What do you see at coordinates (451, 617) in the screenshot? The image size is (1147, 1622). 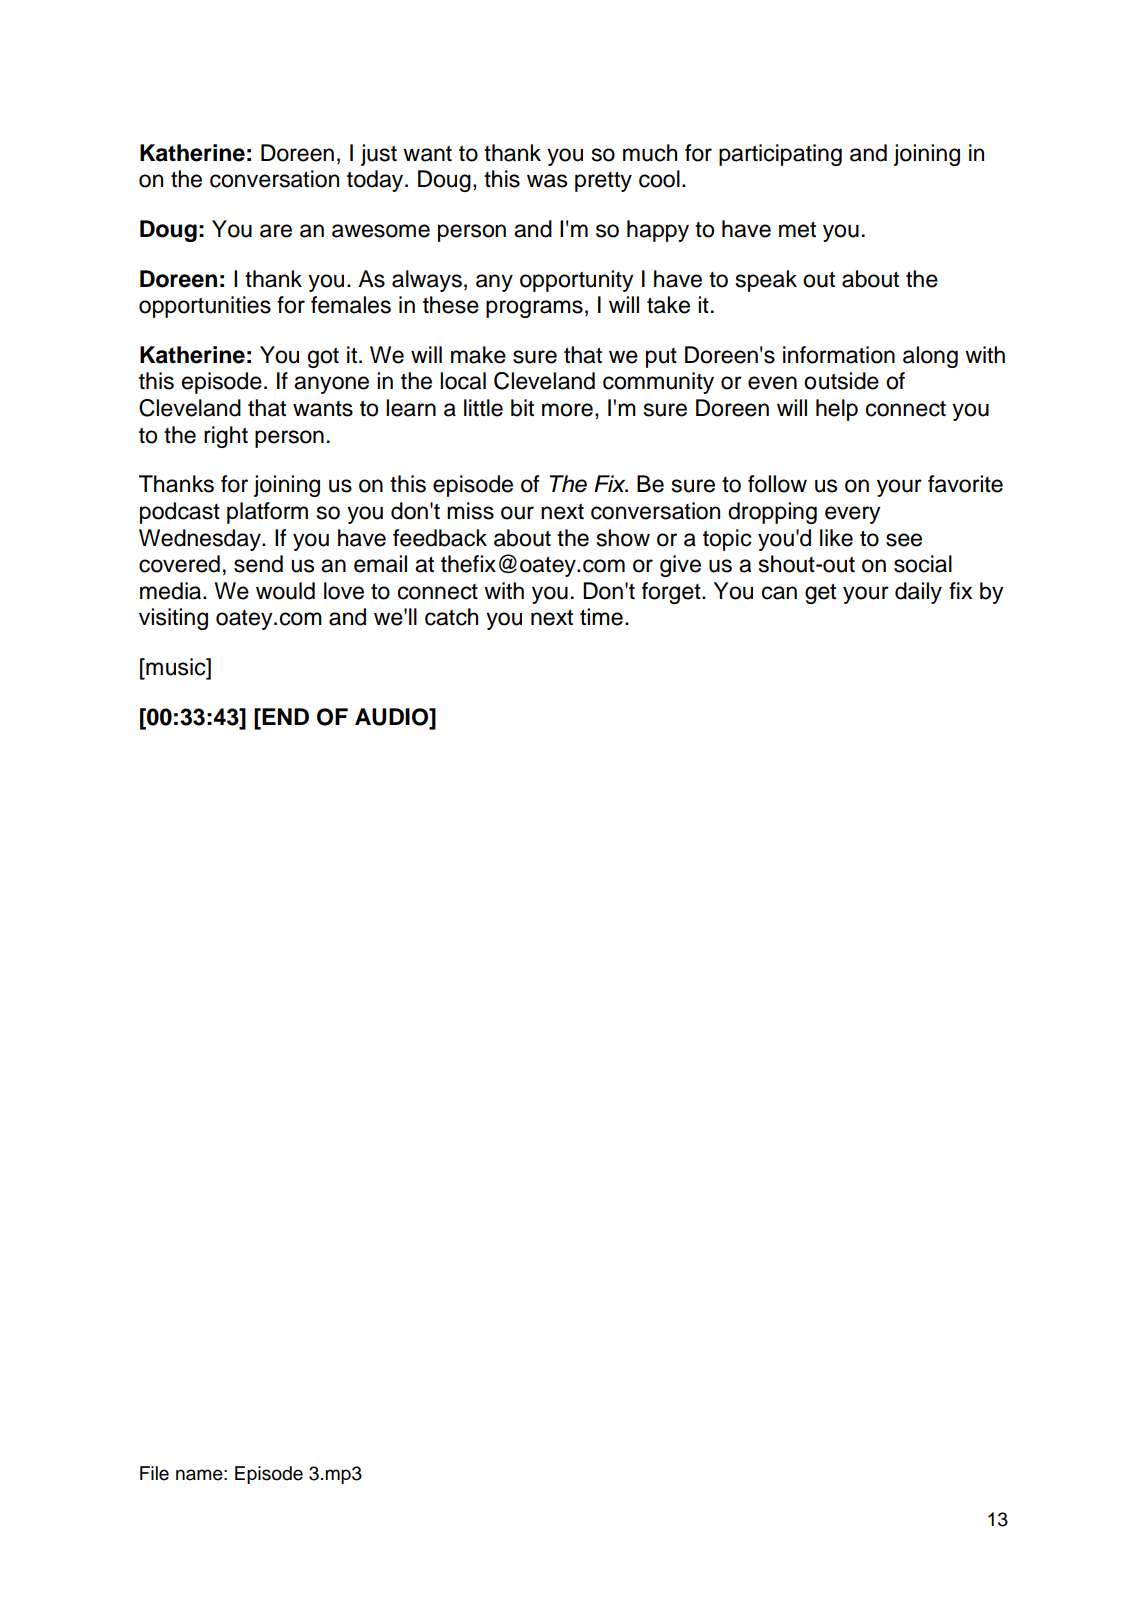 I see `catch` at bounding box center [451, 617].
